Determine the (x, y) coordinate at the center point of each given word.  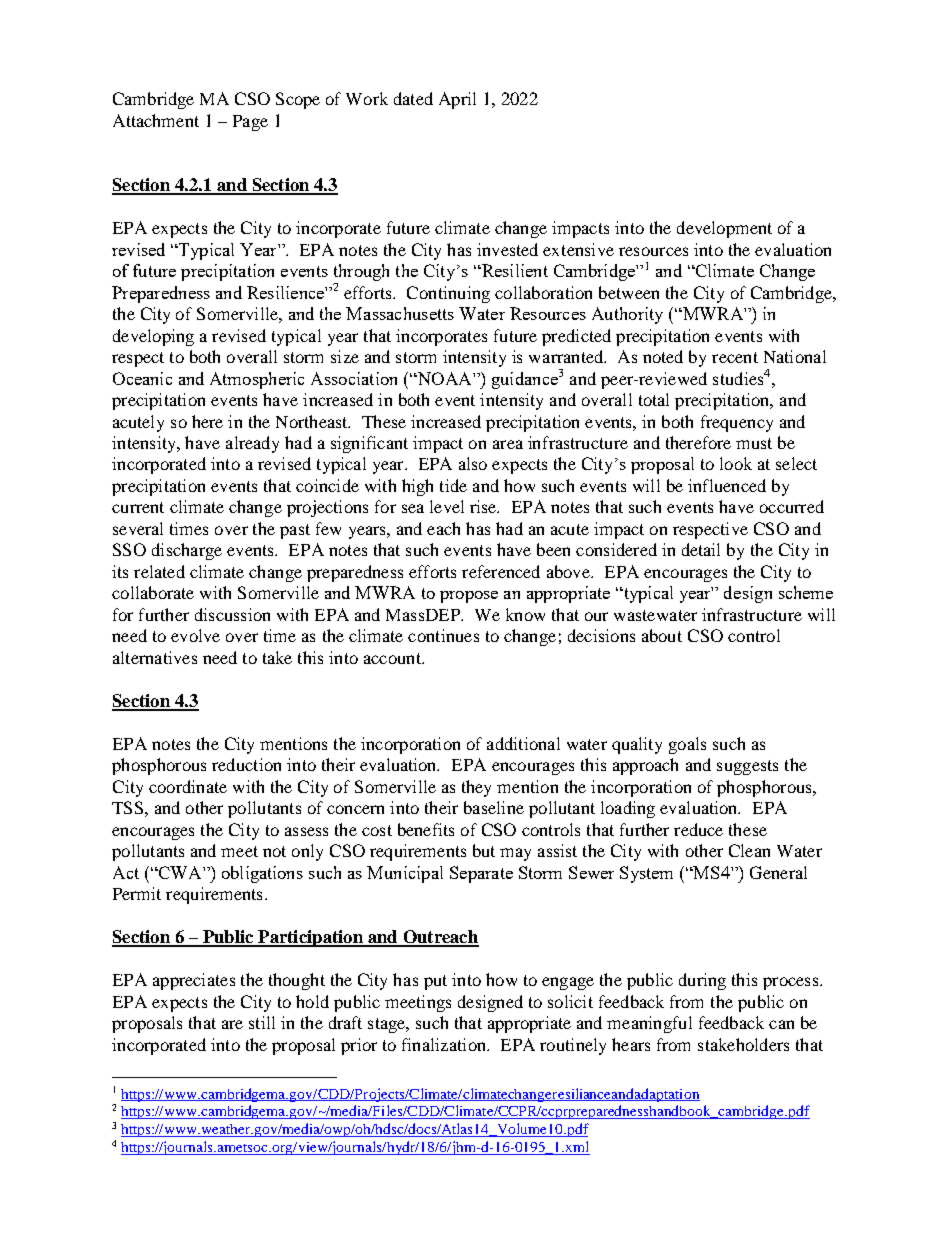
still (262, 1022)
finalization (445, 1044)
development (724, 229)
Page (250, 123)
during (702, 981)
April (457, 100)
